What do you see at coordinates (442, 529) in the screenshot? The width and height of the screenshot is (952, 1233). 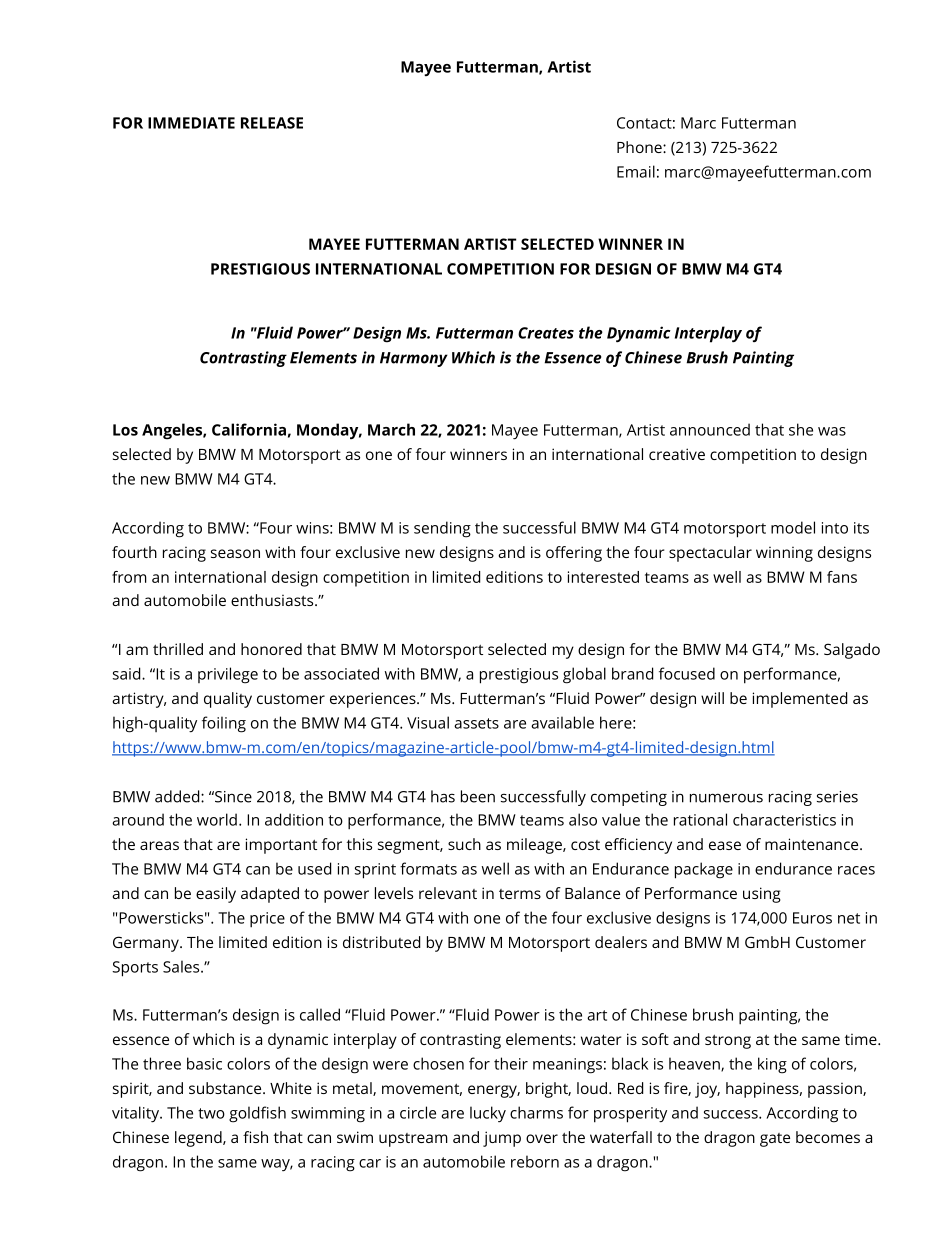 I see `sending` at bounding box center [442, 529].
